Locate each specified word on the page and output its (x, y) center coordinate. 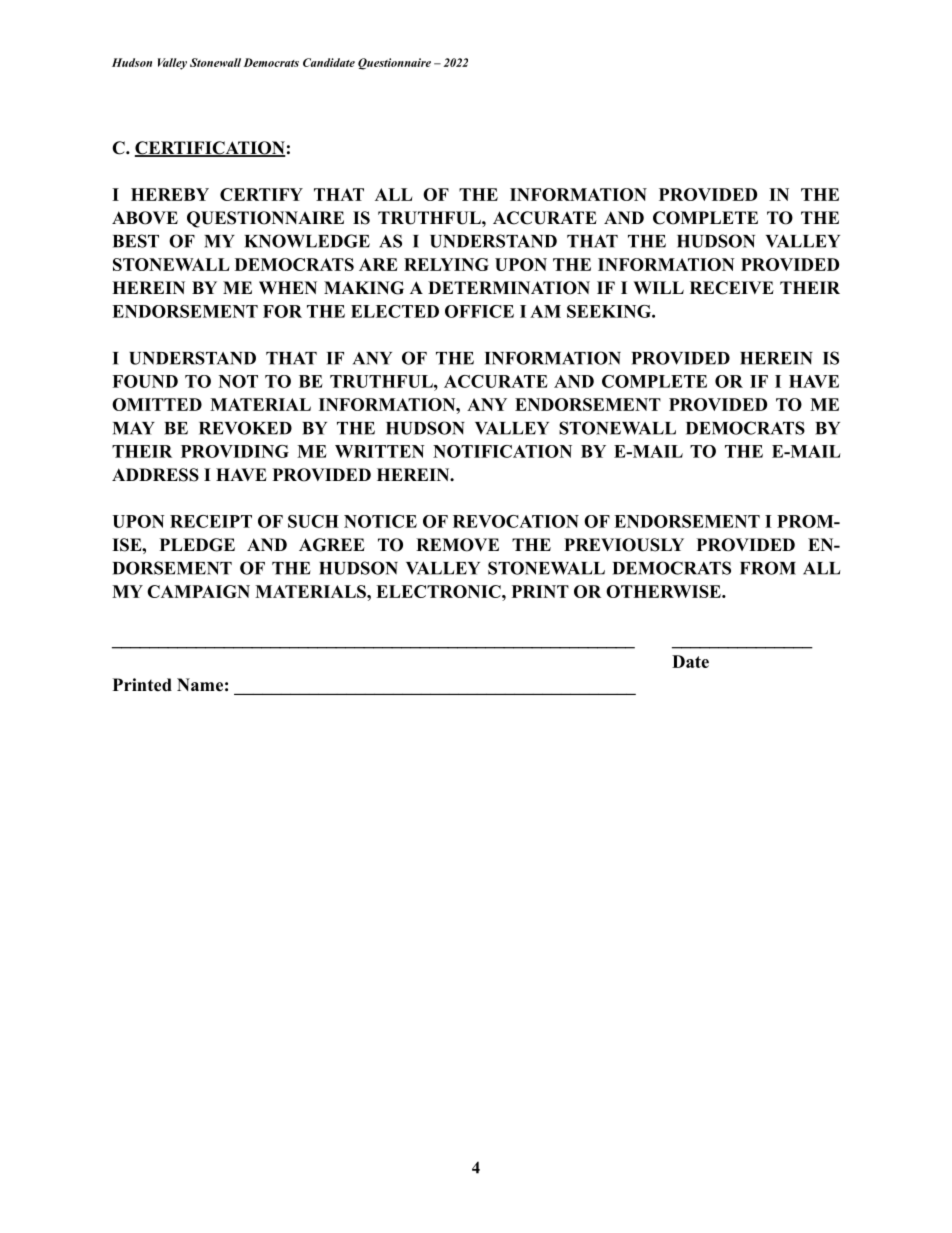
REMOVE (457, 545)
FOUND (145, 381)
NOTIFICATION (502, 451)
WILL (658, 287)
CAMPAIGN (198, 591)
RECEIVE (732, 288)
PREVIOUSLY (624, 545)
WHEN (288, 287)
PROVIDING (235, 451)
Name (200, 685)
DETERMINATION (509, 288)
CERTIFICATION (210, 149)
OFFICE (479, 311)
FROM (768, 568)
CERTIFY (261, 194)
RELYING (446, 264)
